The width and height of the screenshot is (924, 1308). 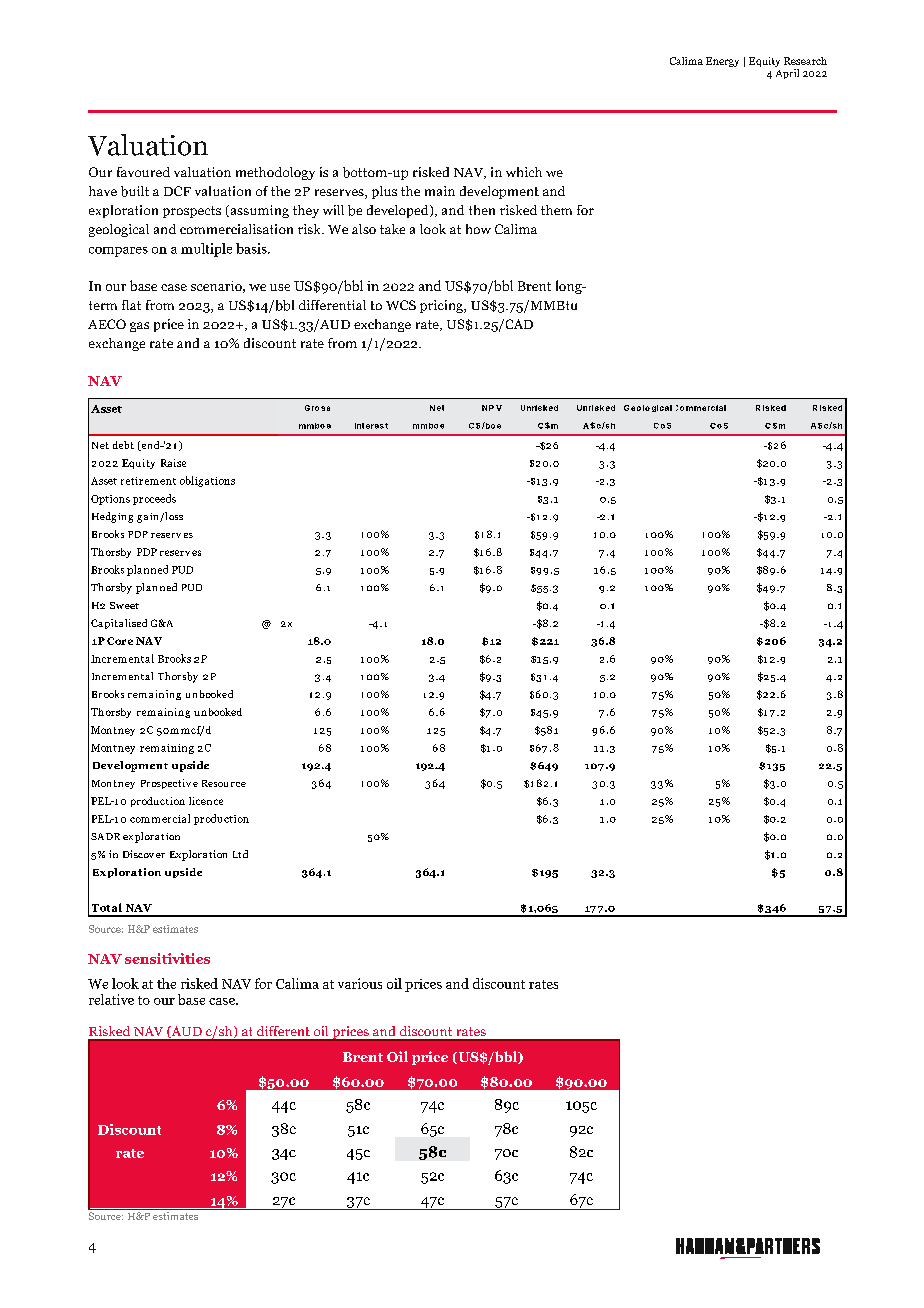 I want to click on various, so click(x=360, y=983).
